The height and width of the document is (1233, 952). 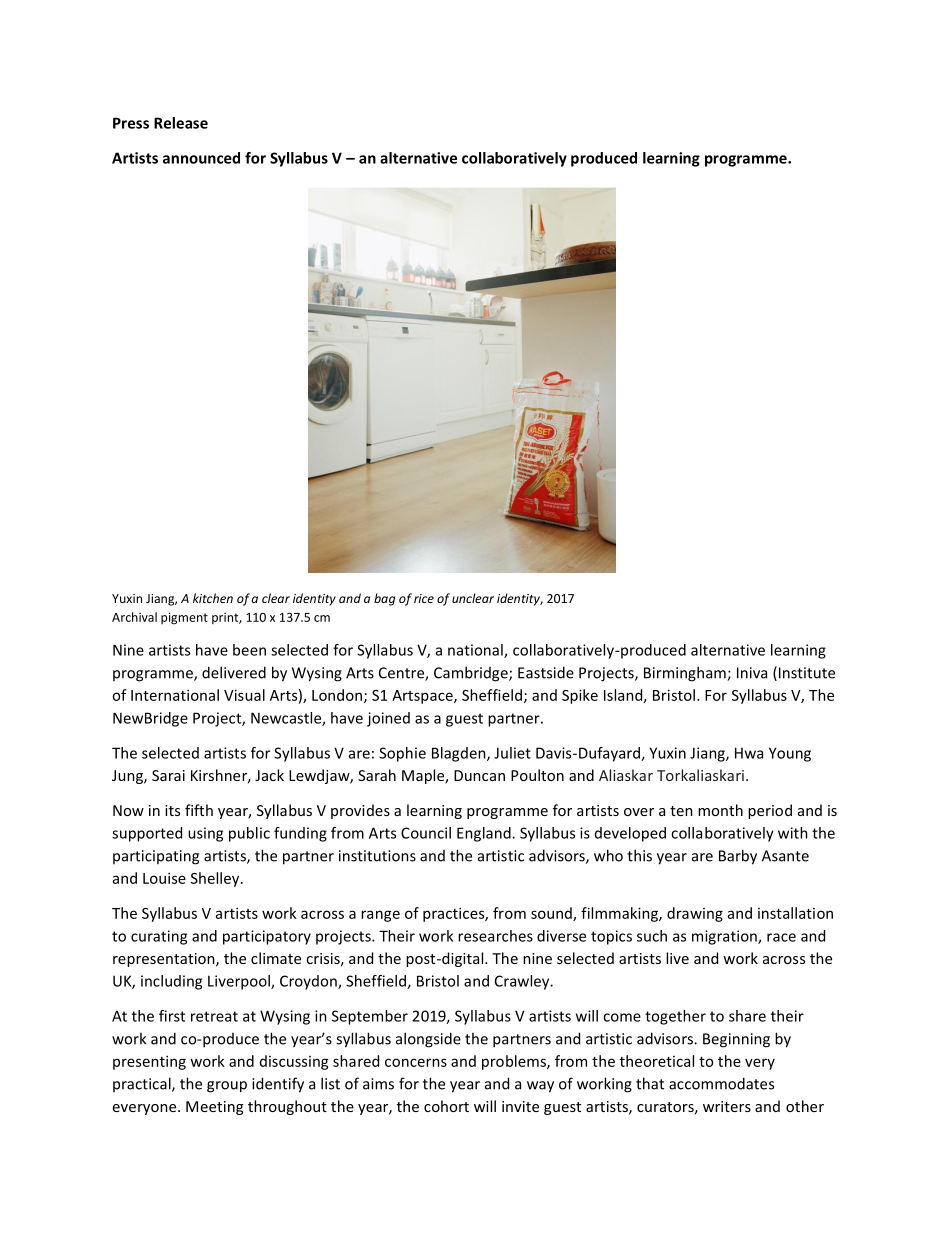 I want to click on cohort, so click(x=446, y=1106).
